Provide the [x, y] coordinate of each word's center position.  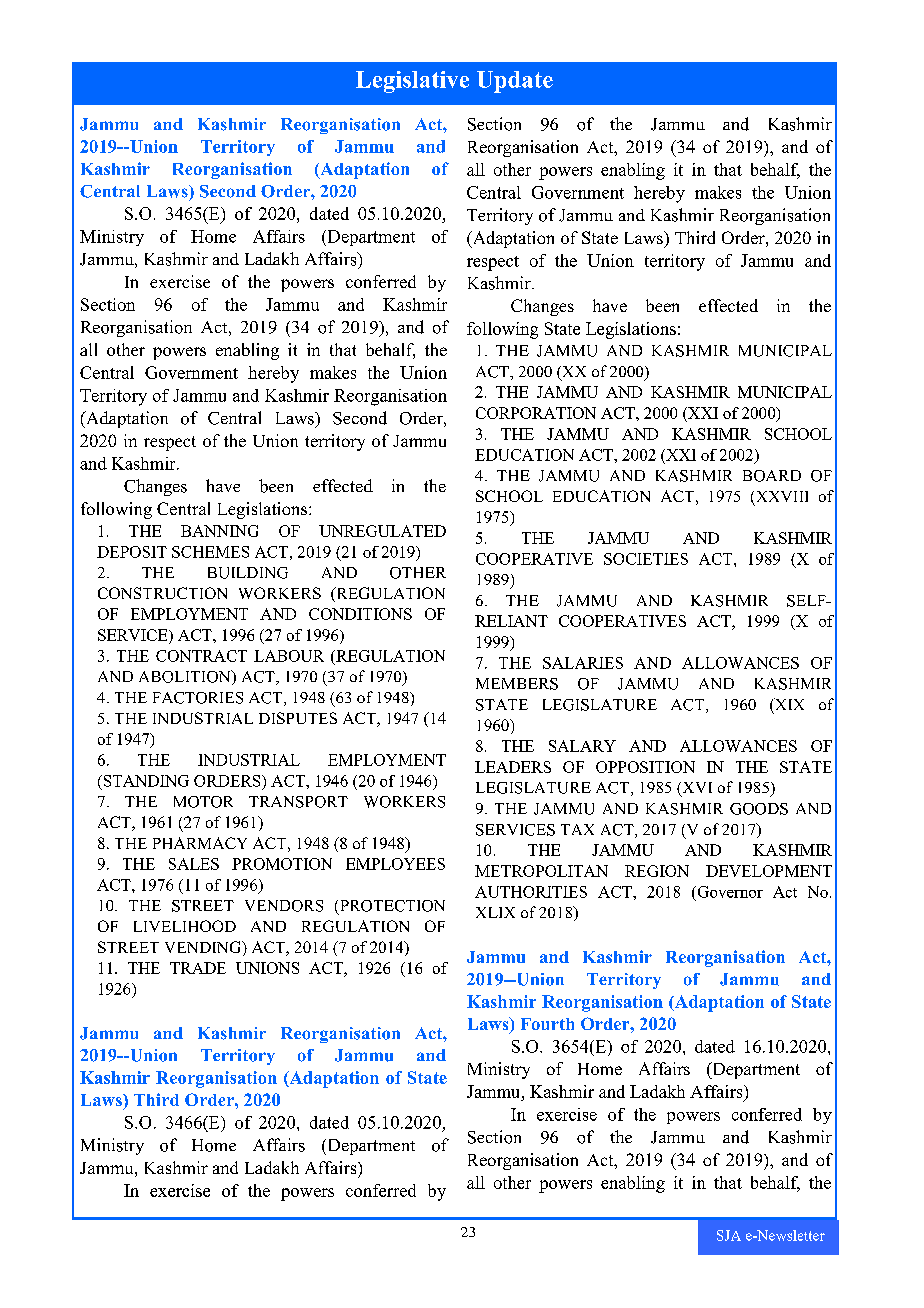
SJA [729, 1235]
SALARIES [583, 663]
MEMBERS [517, 684]
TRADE [198, 968]
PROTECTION [393, 906]
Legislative [412, 82]
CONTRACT [201, 656]
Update [515, 82]
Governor [729, 892]
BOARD [772, 476]
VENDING [204, 948]
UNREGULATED [382, 531]
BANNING [219, 531]
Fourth [547, 1024]
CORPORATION [536, 413]
